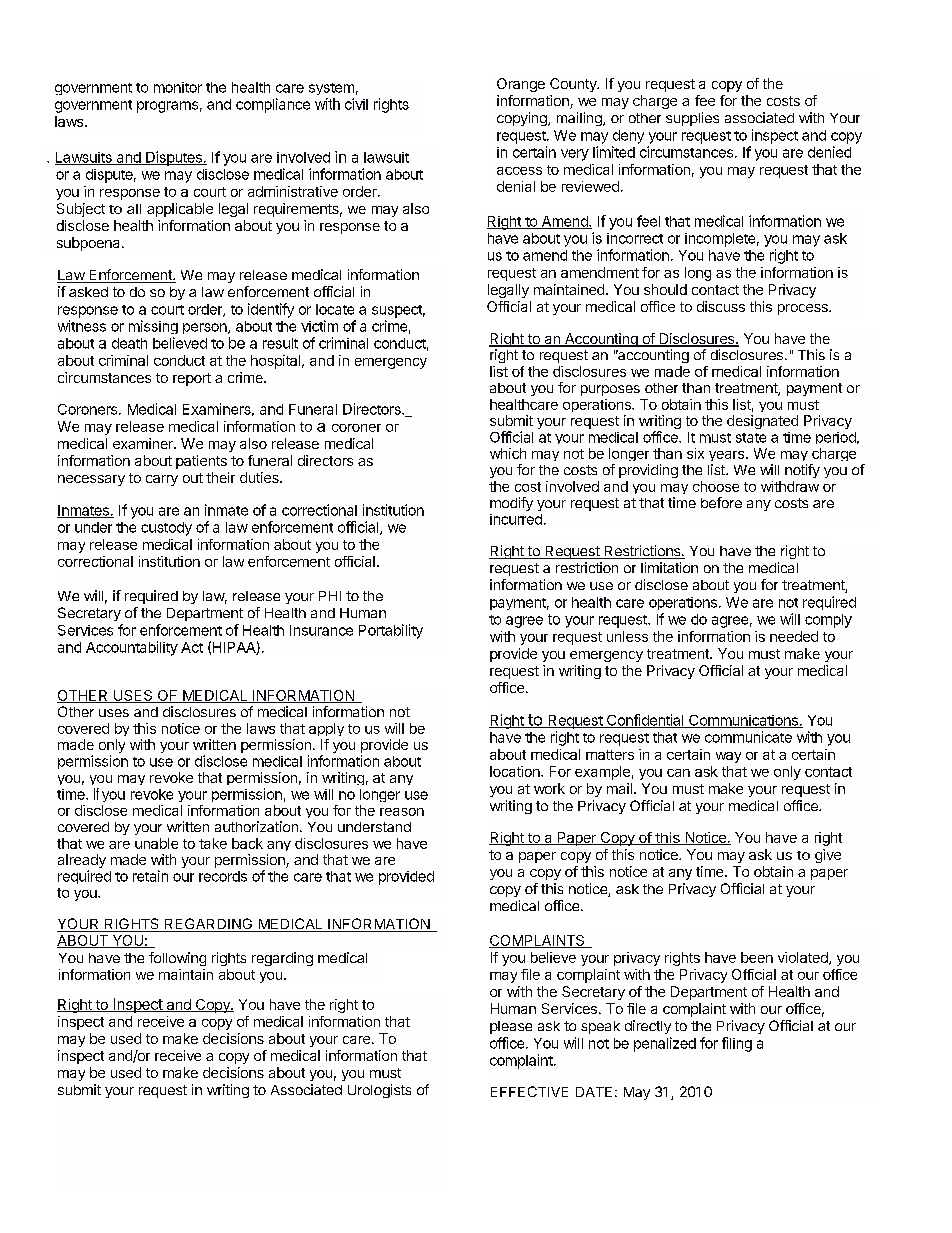 This screenshot has height=1233, width=952. Describe the element at coordinates (669, 567) in the screenshot. I see `limitation` at that location.
